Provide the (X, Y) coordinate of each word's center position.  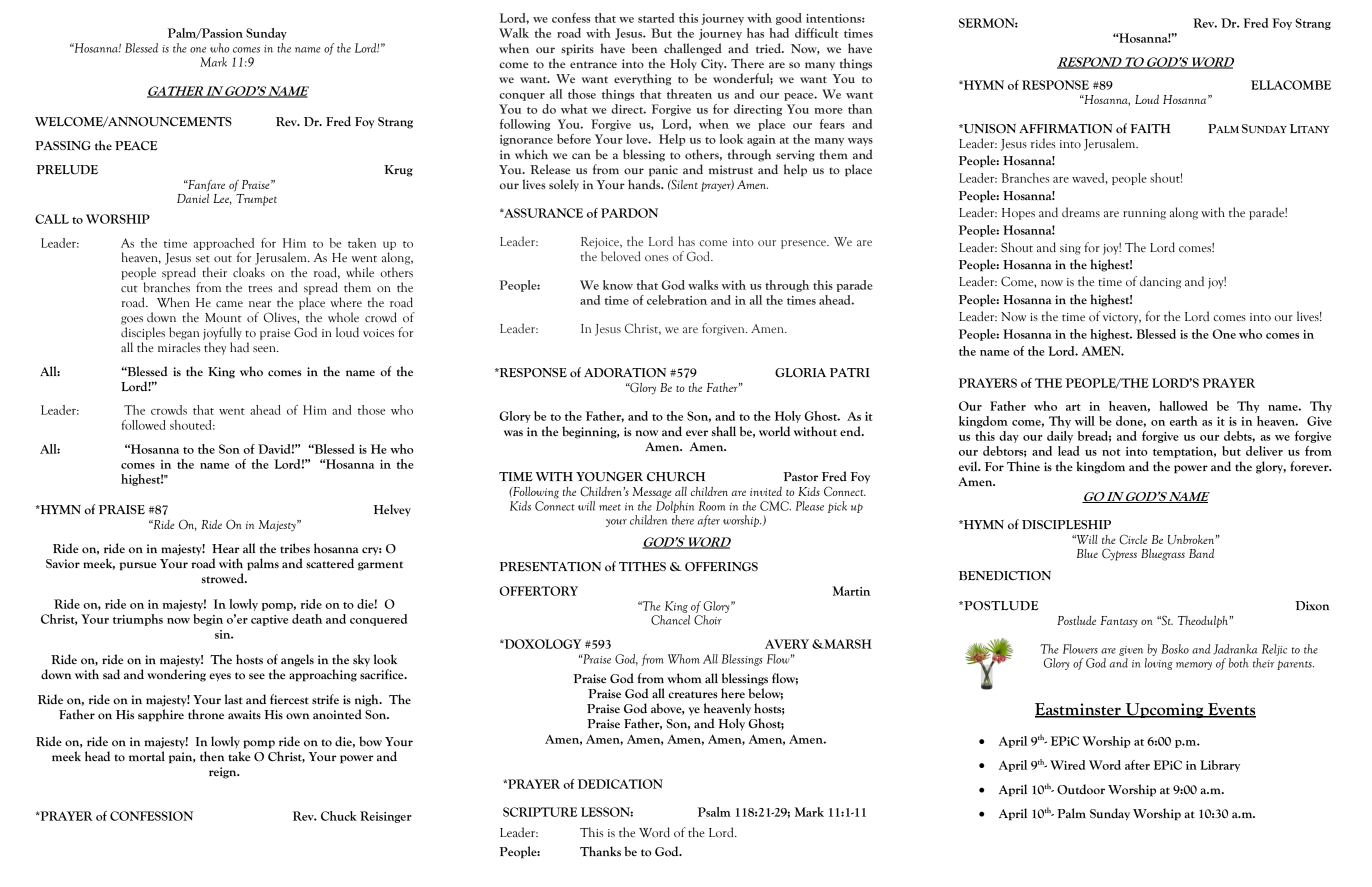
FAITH (1150, 128)
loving (1159, 664)
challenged (693, 49)
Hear (226, 549)
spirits (577, 49)
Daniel (193, 198)
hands (645, 184)
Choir (708, 620)
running (1144, 214)
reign (224, 773)
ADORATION (625, 373)
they (215, 348)
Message (652, 493)
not (1111, 452)
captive (269, 620)
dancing (1160, 282)
